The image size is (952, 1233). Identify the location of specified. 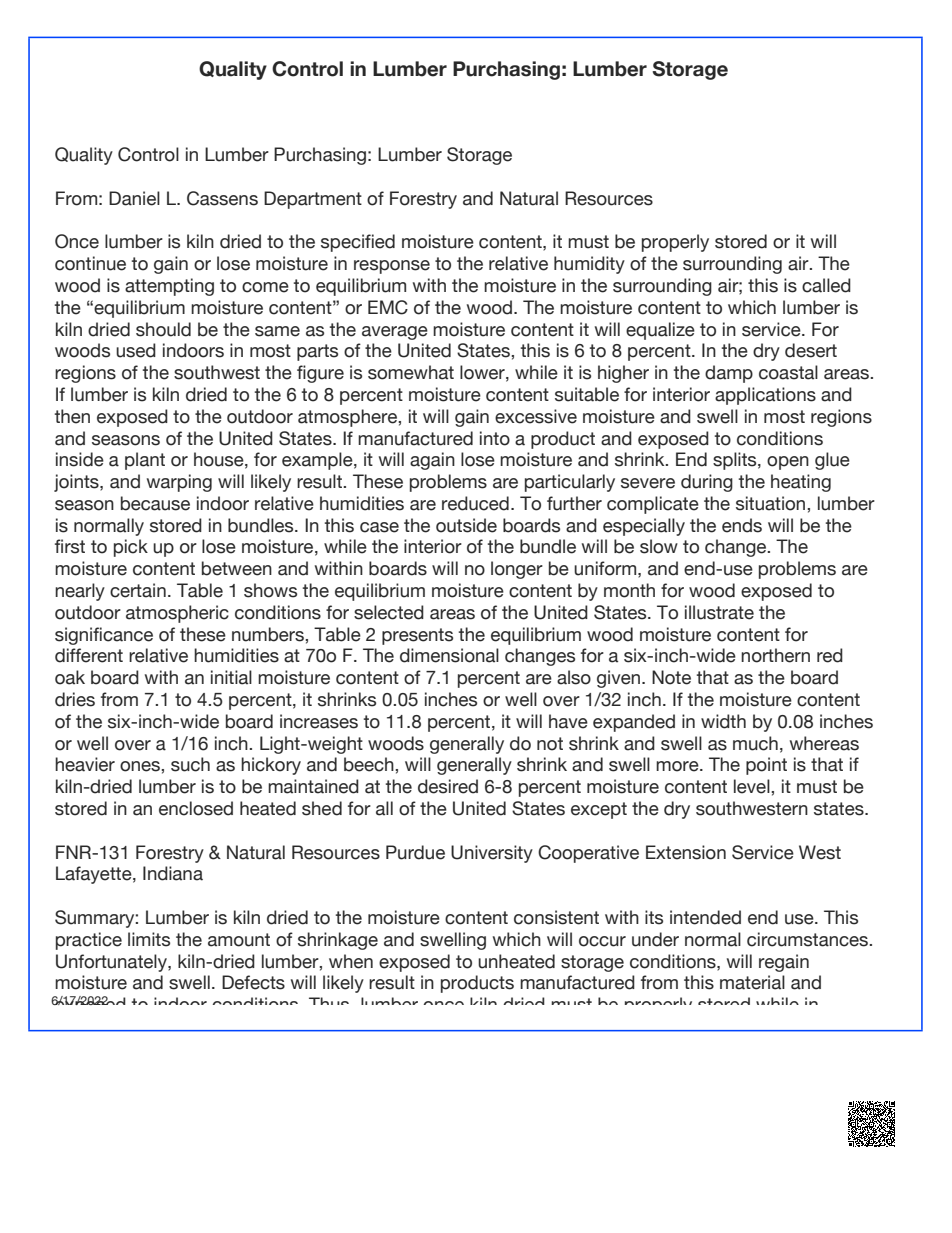
(358, 243).
